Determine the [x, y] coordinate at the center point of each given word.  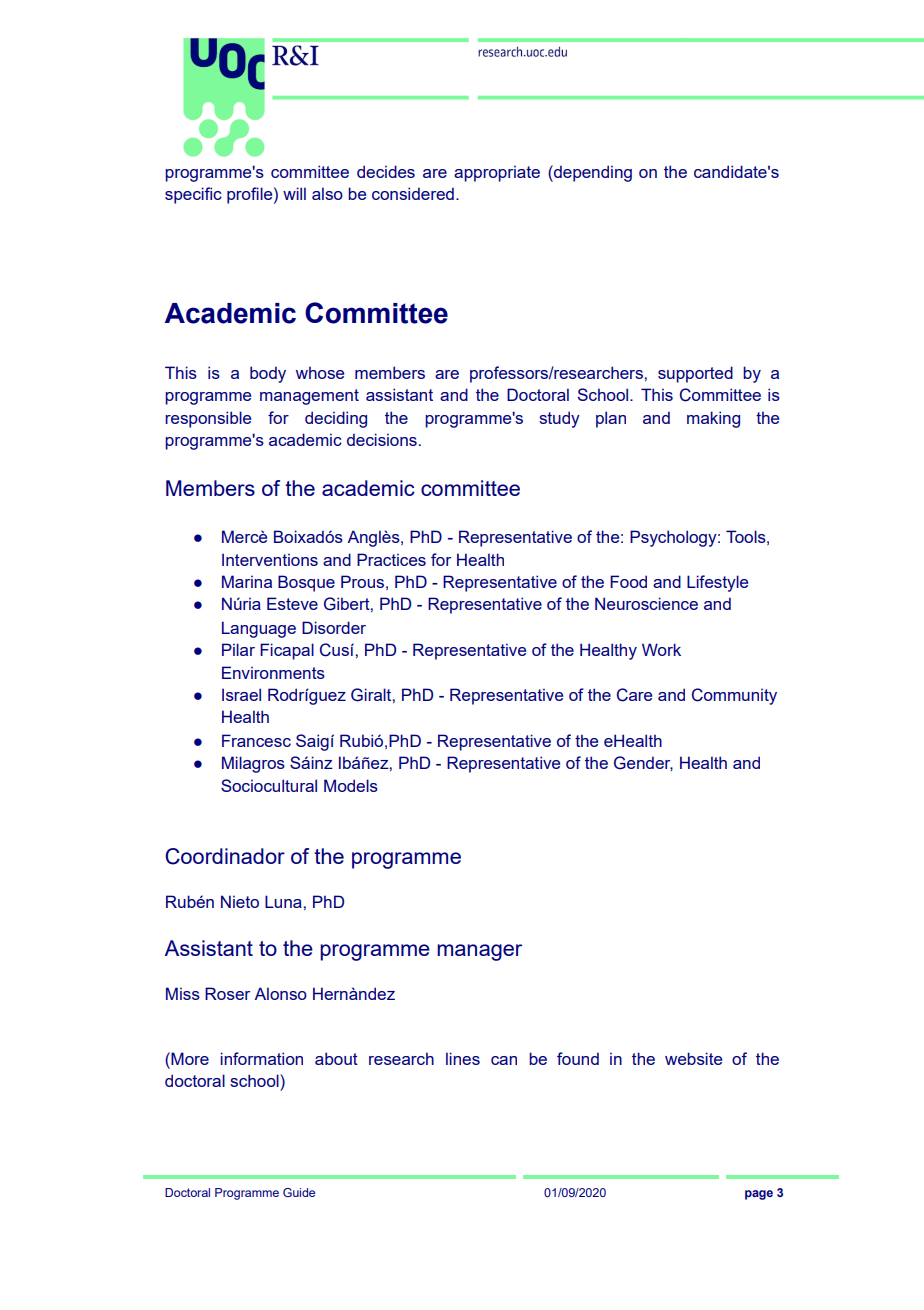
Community [734, 696]
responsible [208, 419]
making [713, 419]
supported [695, 374]
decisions [382, 439]
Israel [241, 694]
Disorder [334, 627]
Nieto [240, 901]
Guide [299, 1192]
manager [479, 952]
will [294, 193]
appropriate [497, 173]
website [693, 1058]
